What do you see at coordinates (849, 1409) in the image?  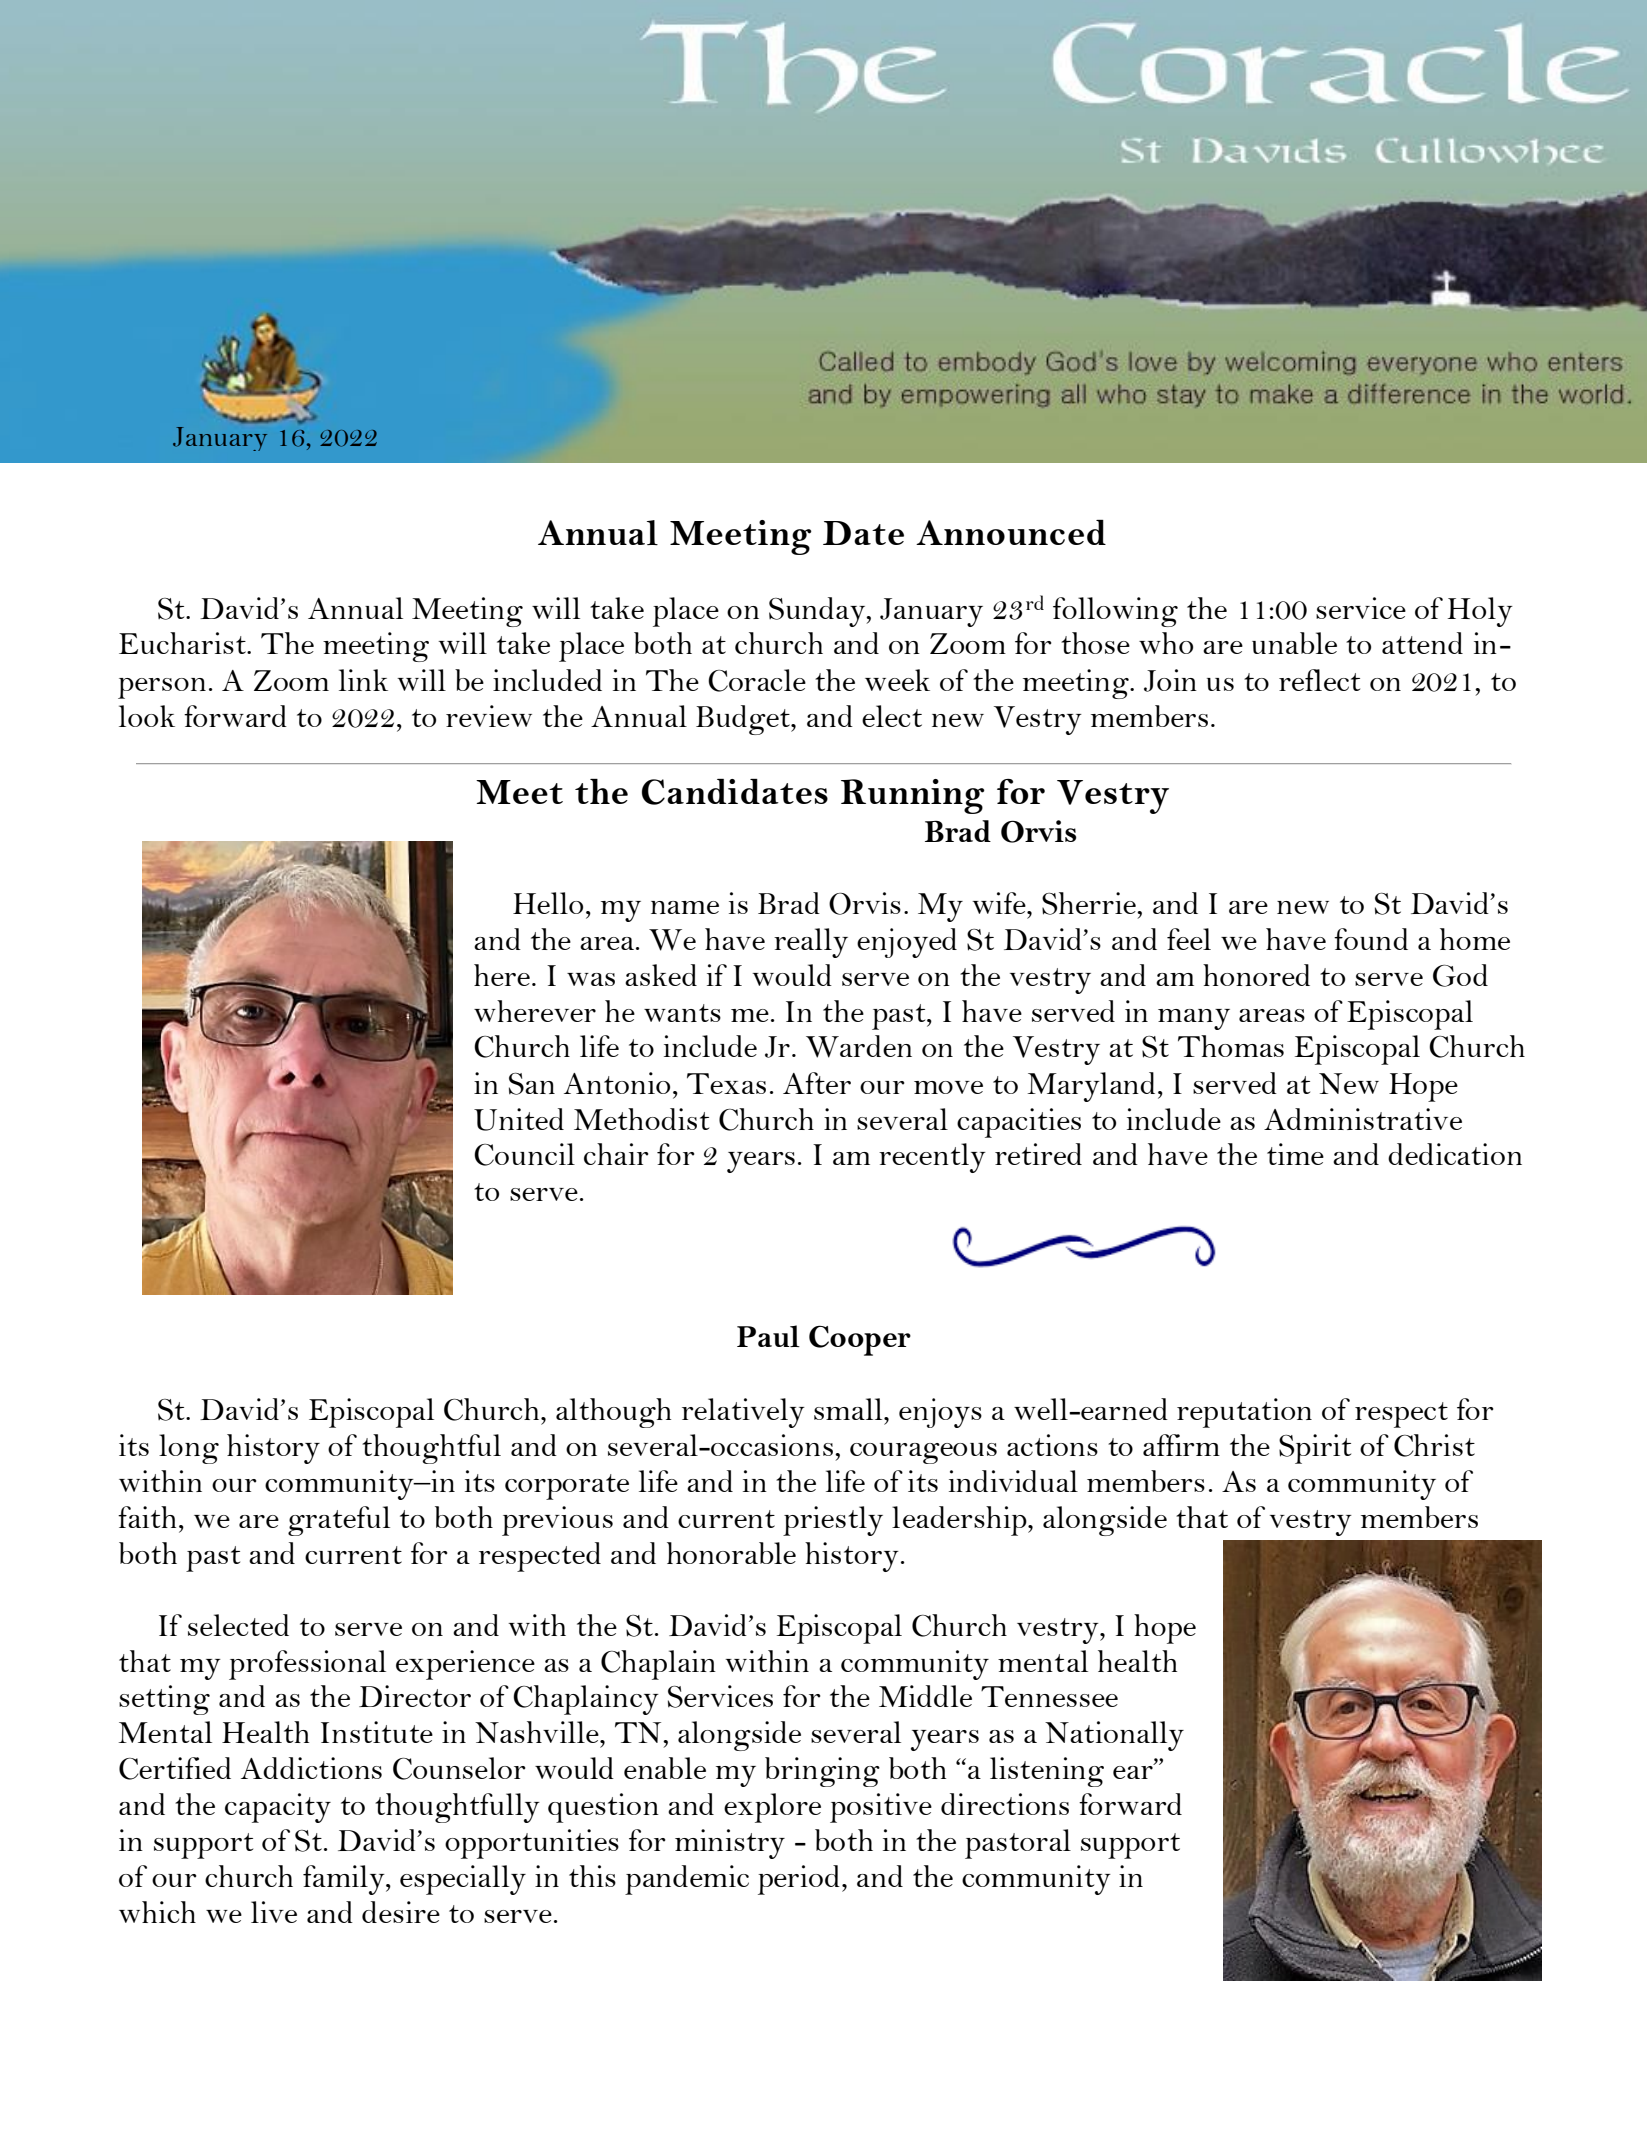 I see `small` at bounding box center [849, 1409].
